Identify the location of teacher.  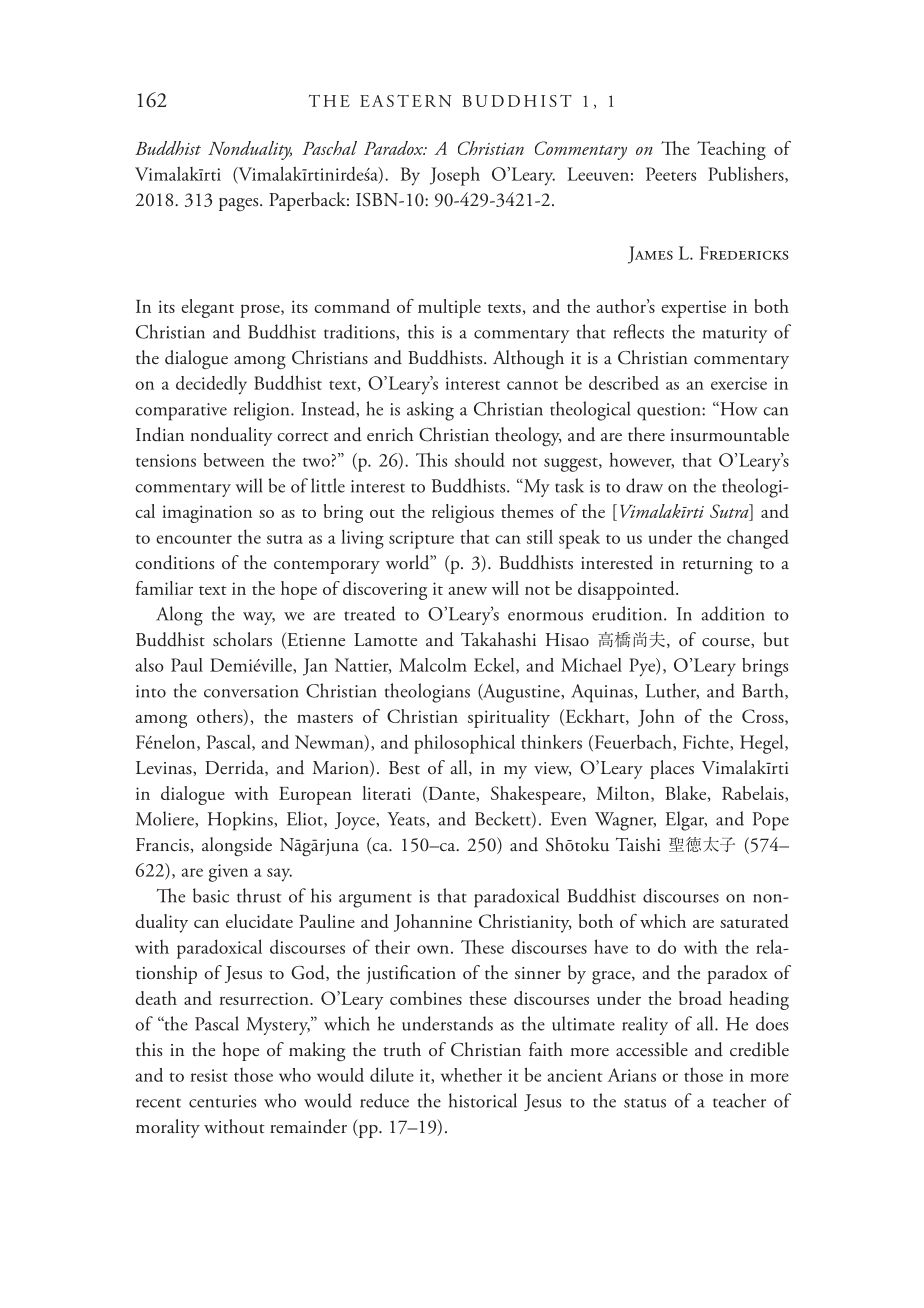
(739, 1100).
